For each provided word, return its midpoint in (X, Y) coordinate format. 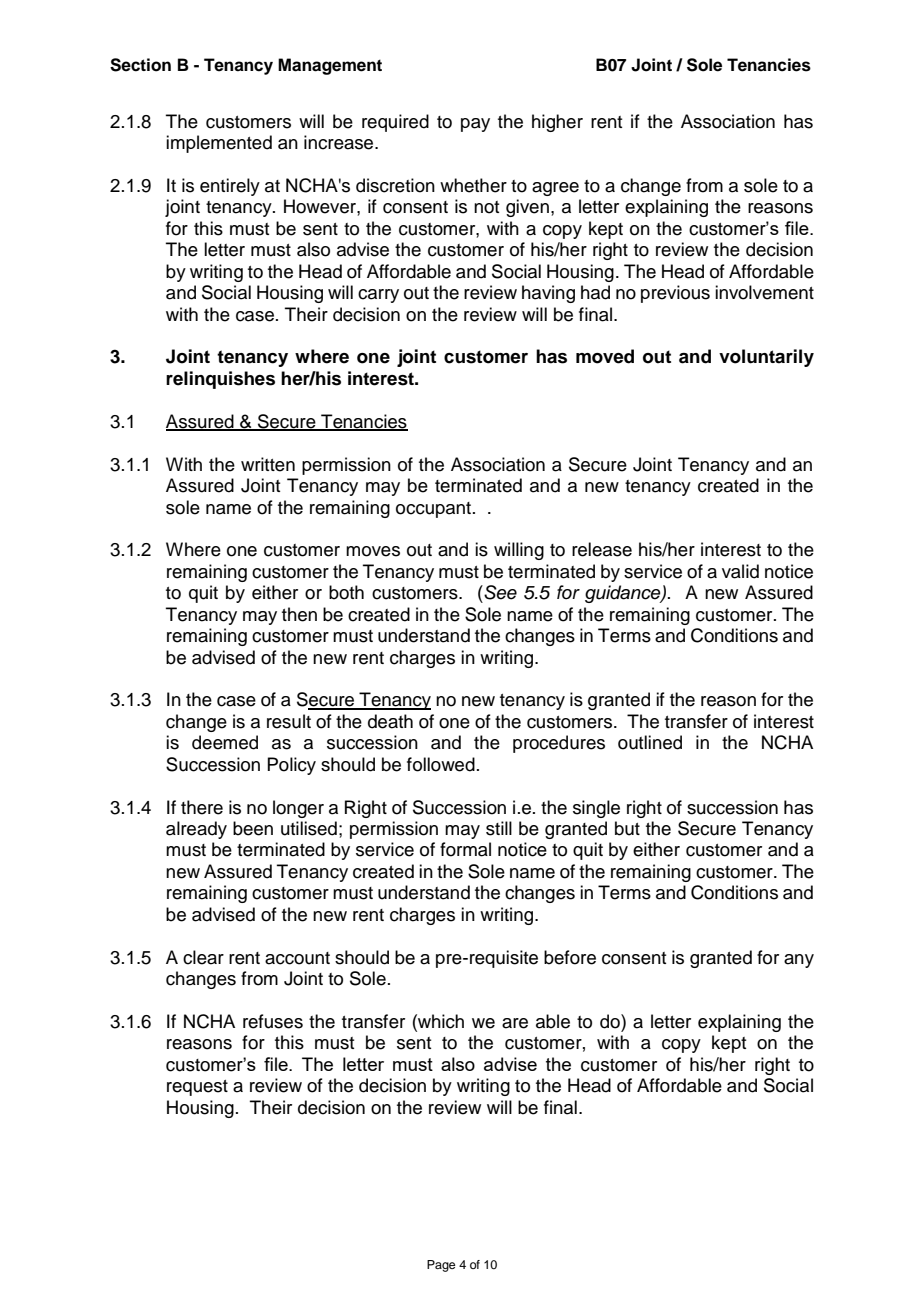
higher (557, 123)
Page (441, 1266)
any (799, 961)
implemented (219, 144)
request (197, 1088)
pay (475, 125)
